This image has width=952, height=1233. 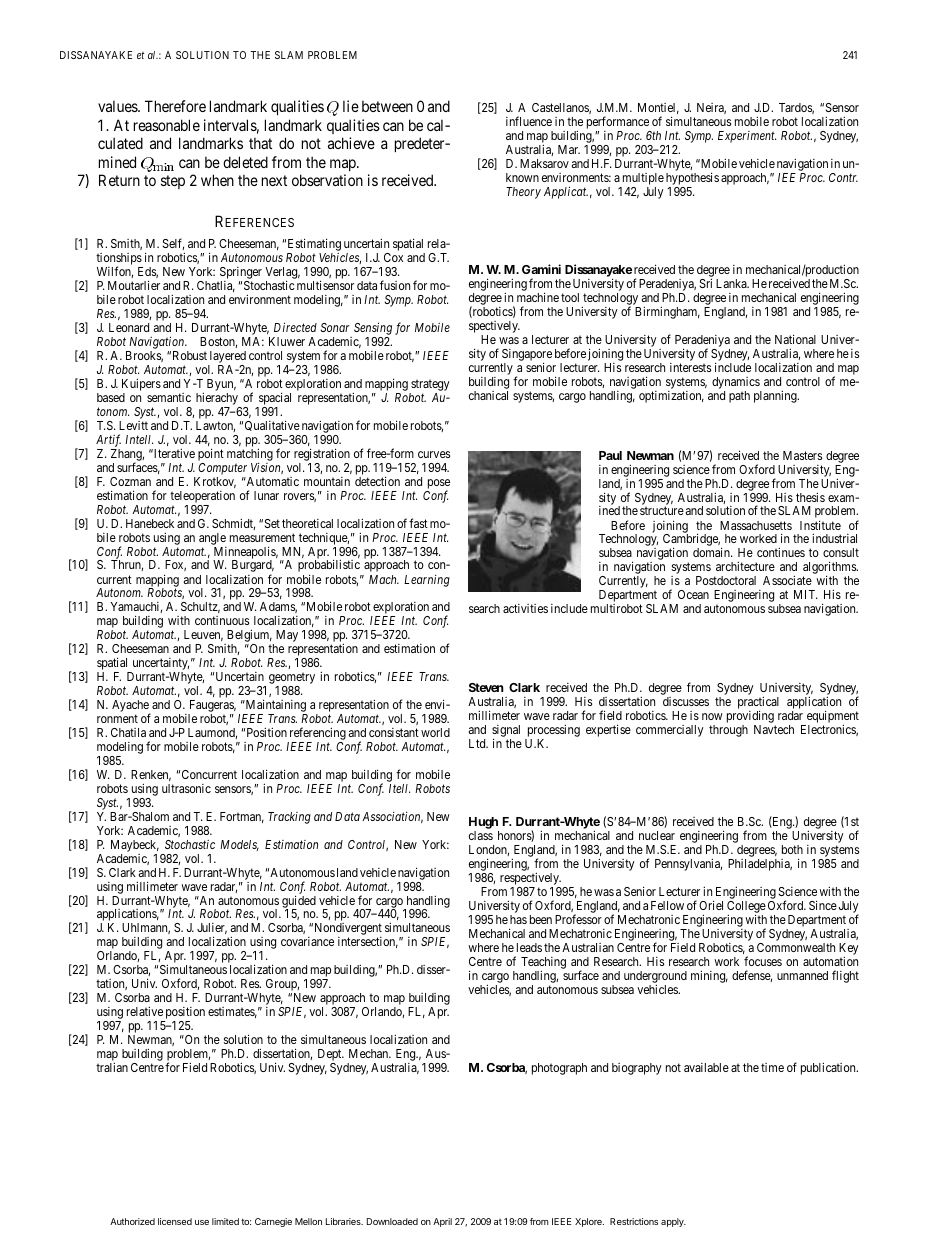 What do you see at coordinates (248, 637) in the image?
I see `Belgium` at bounding box center [248, 637].
